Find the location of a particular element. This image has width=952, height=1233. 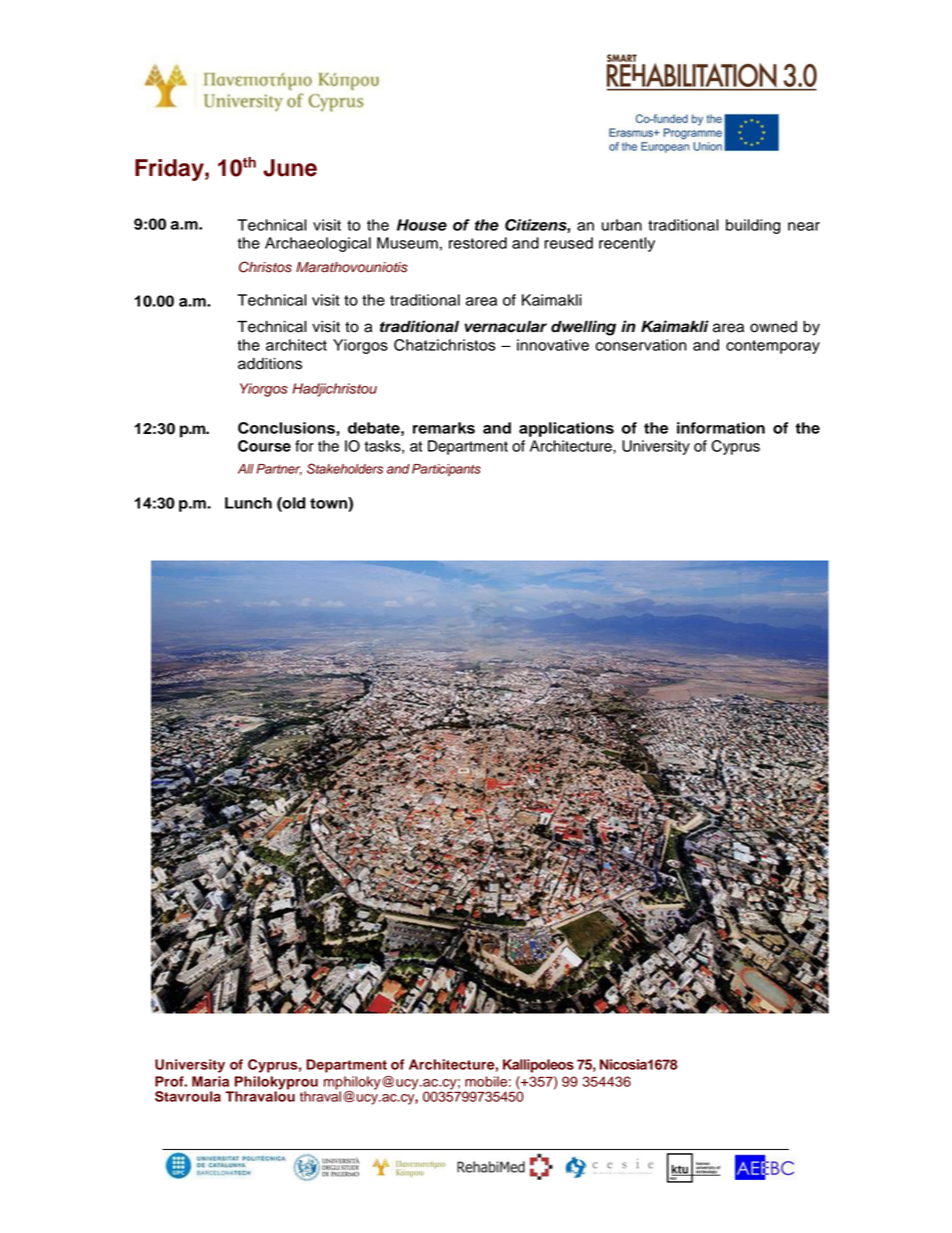

Lunch is located at coordinates (248, 503).
